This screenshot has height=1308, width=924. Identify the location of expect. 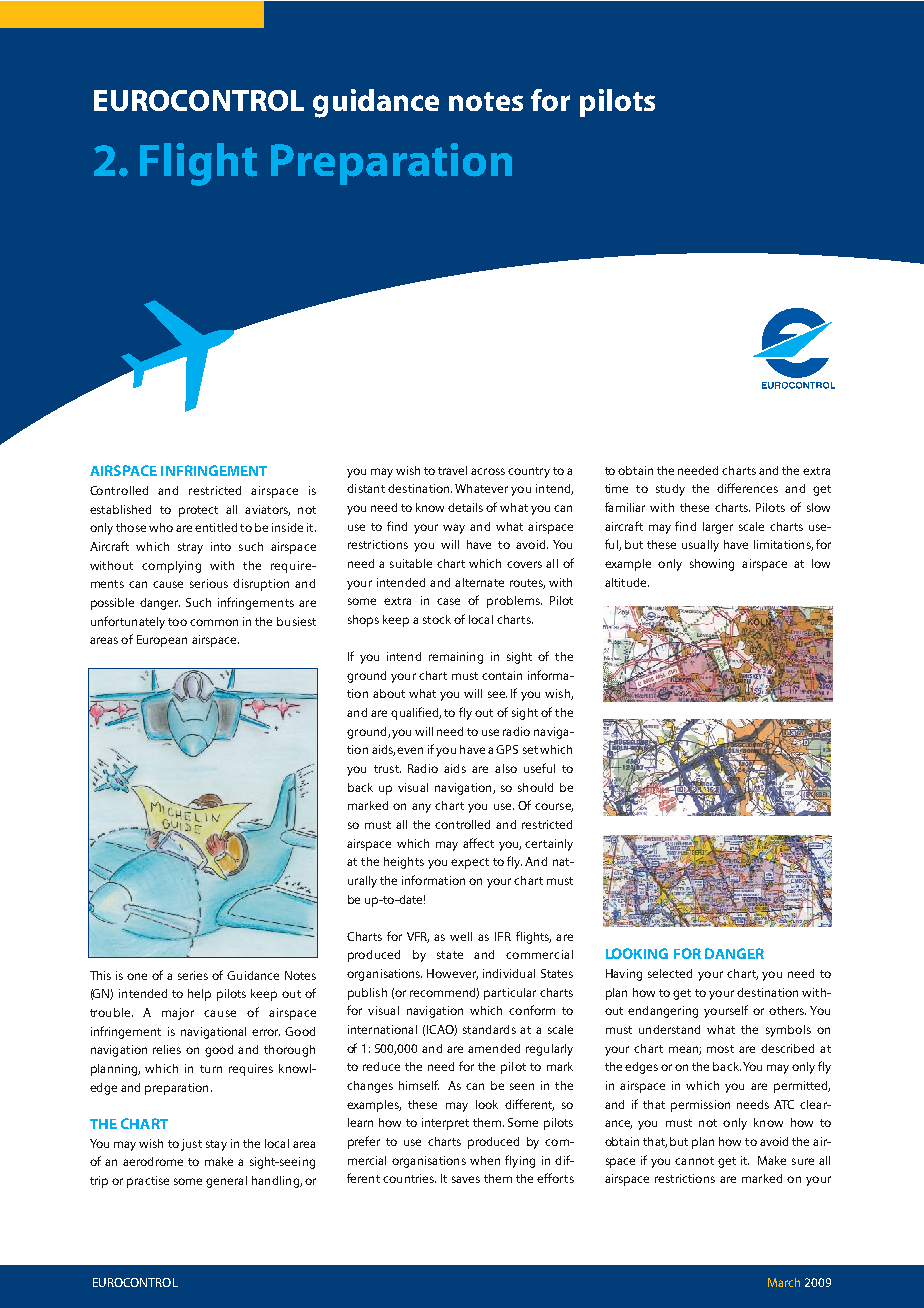
(470, 863).
